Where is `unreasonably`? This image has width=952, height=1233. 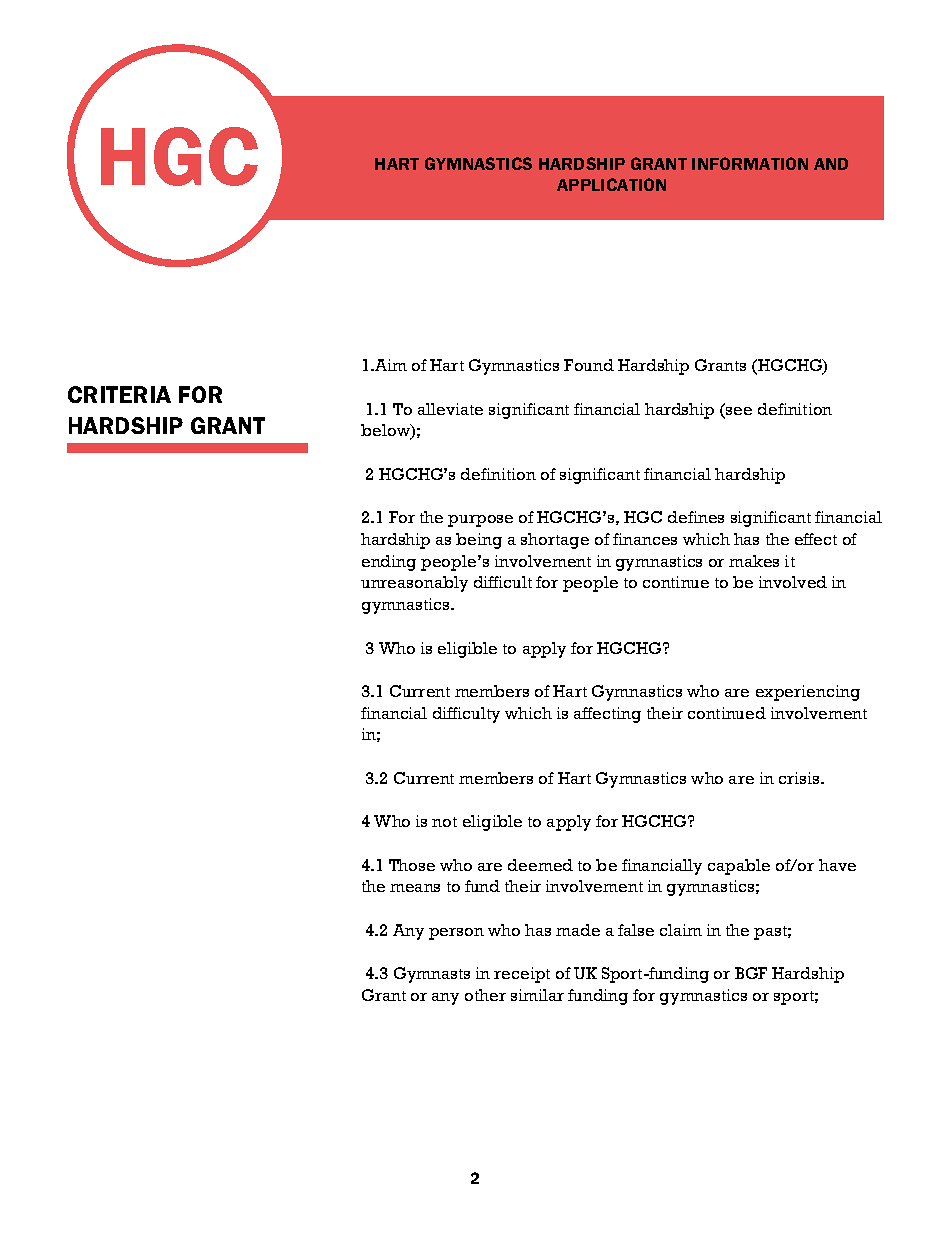
unreasonably is located at coordinates (414, 584).
